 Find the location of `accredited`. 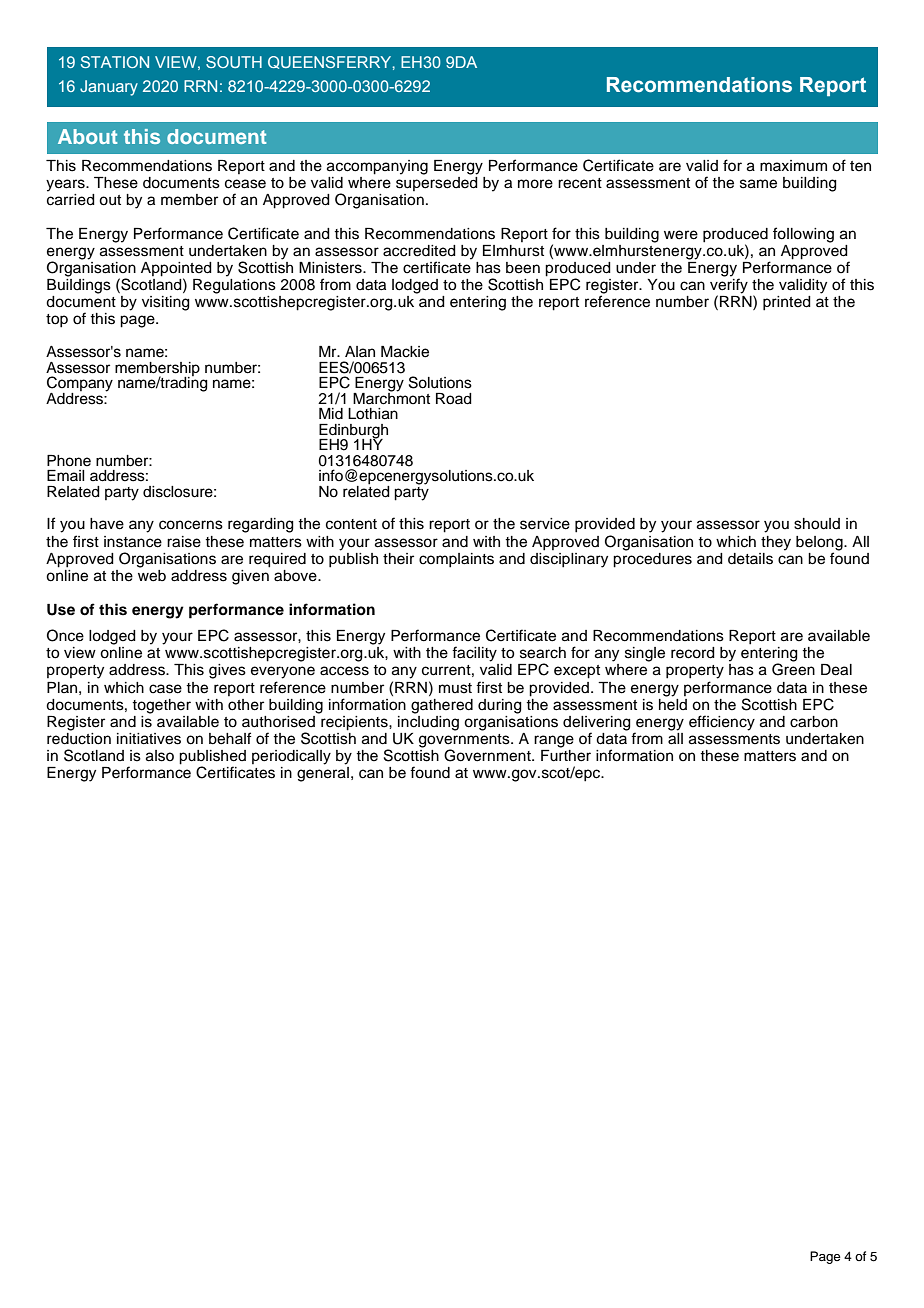

accredited is located at coordinates (419, 251).
